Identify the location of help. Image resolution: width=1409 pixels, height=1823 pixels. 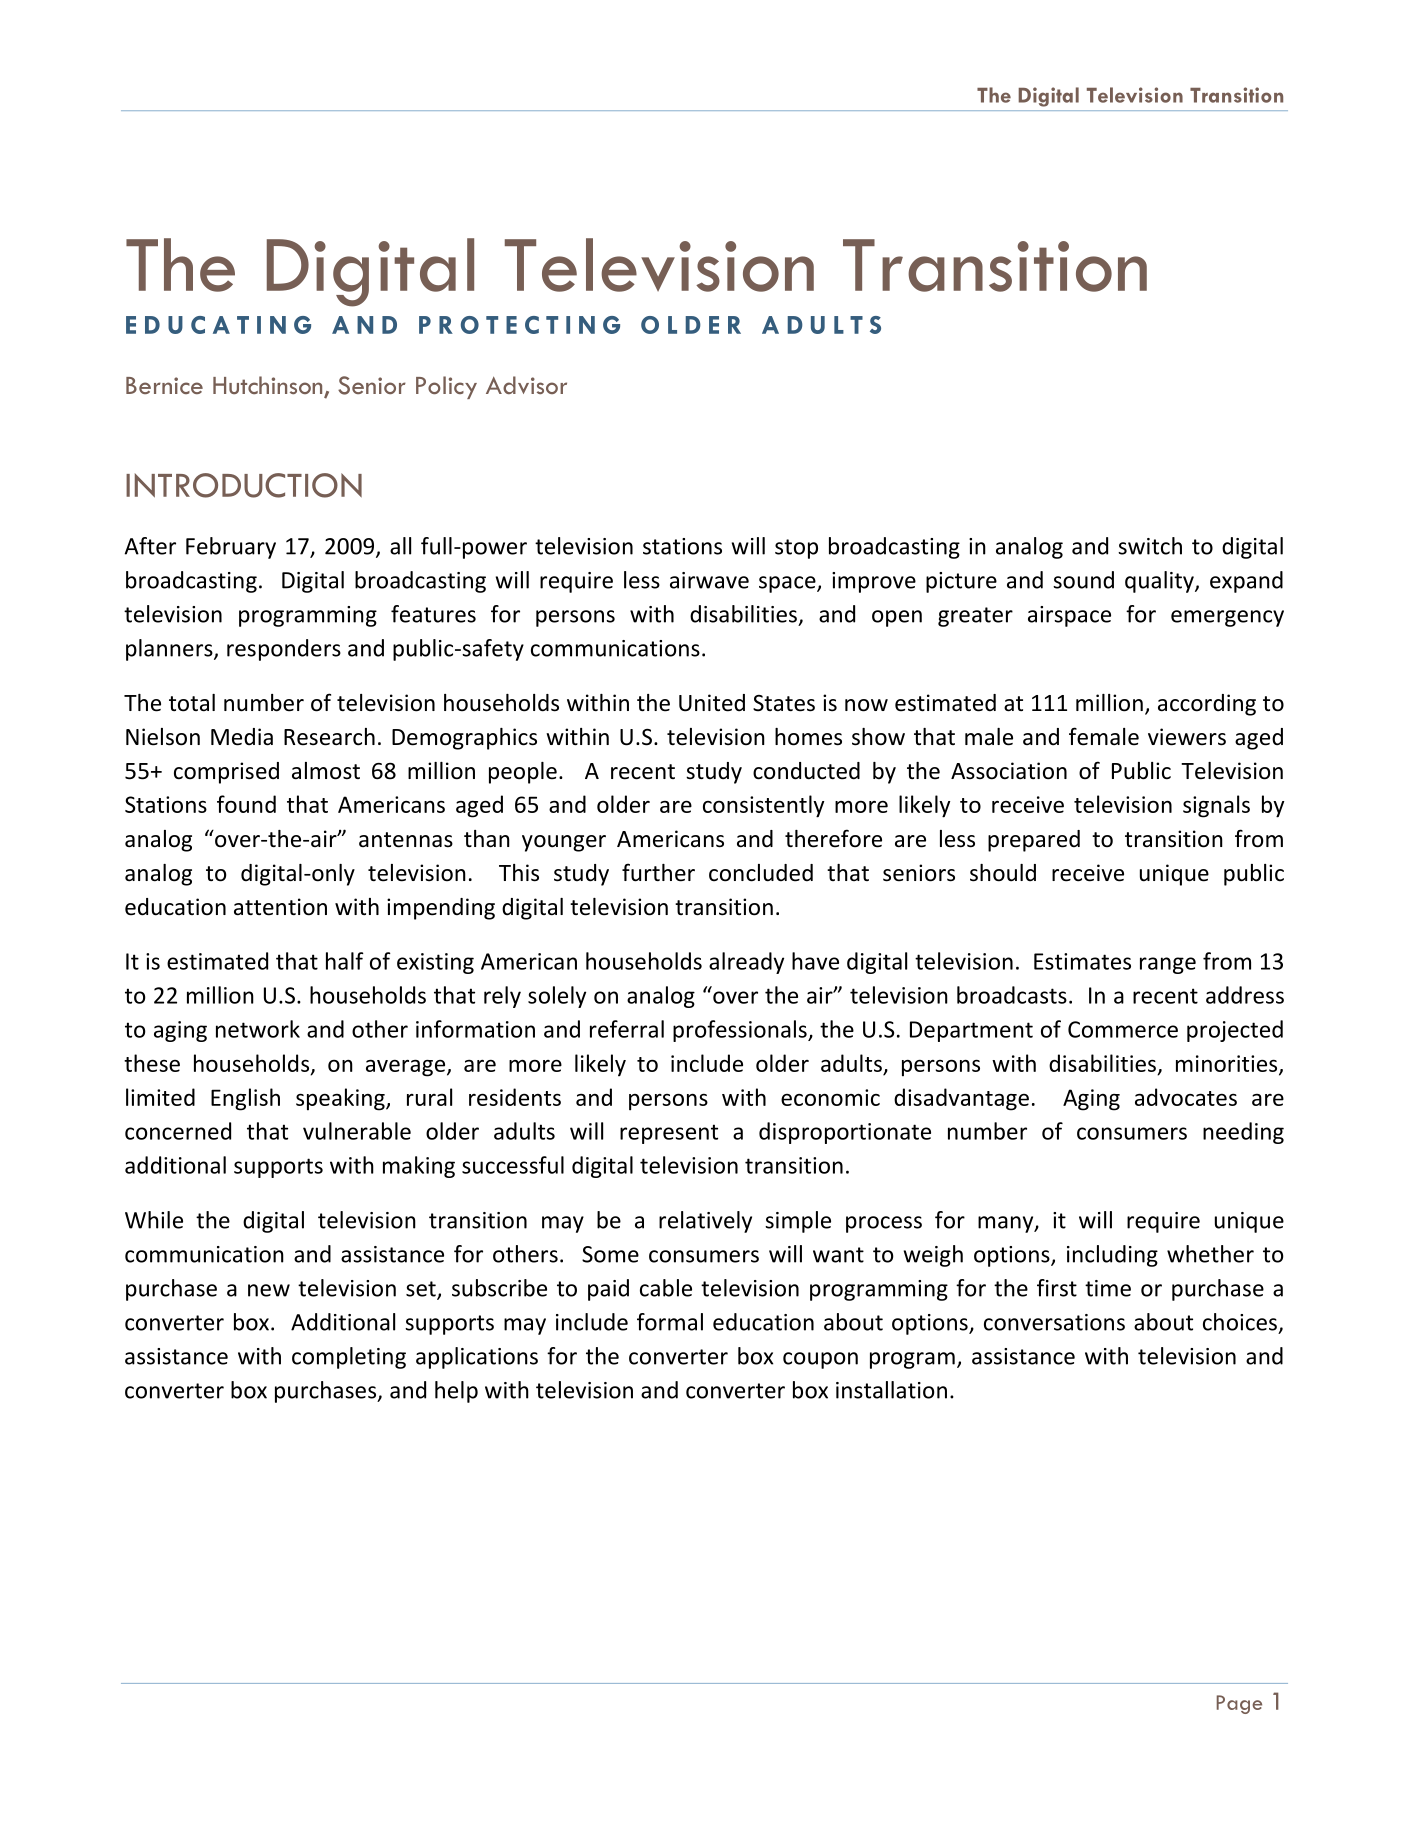
(456, 1392).
